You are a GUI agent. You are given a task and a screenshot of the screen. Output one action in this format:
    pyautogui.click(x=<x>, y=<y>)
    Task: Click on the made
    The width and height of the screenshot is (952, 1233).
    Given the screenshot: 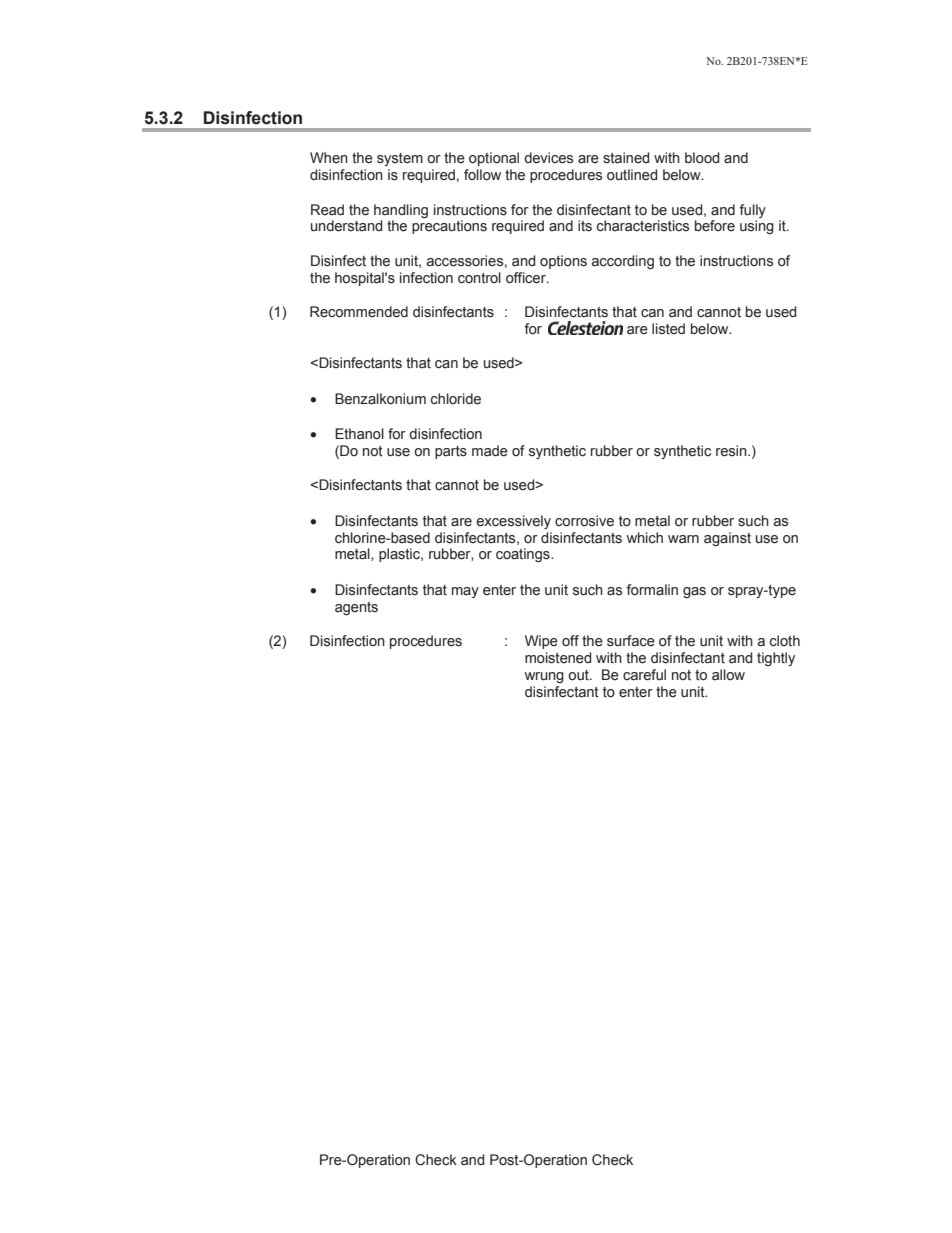 What is the action you would take?
    pyautogui.click(x=490, y=451)
